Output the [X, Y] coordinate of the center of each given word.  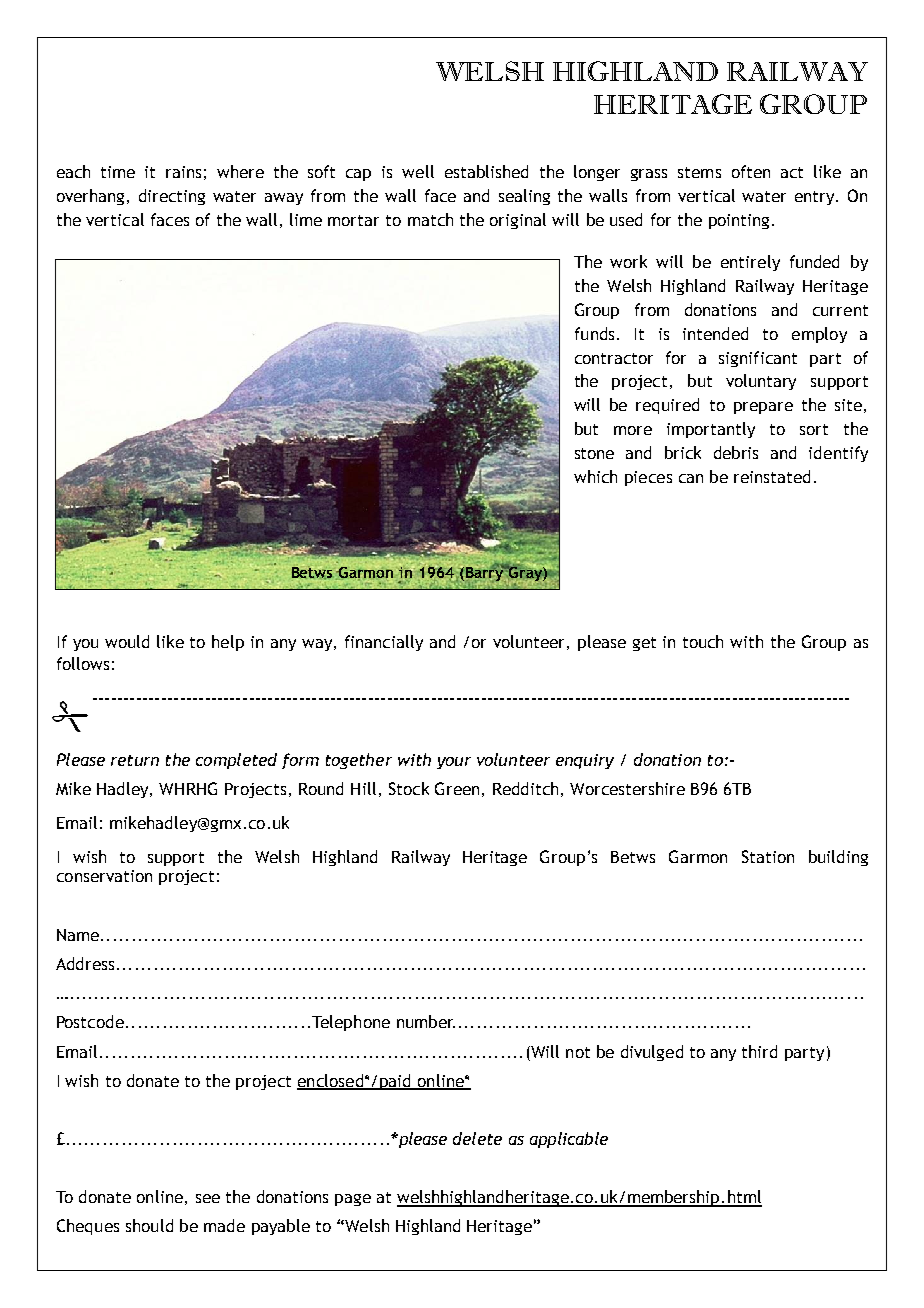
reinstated [772, 476]
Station [768, 856]
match [430, 219]
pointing [739, 221]
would [127, 641]
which [595, 476]
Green [457, 788]
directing [172, 197]
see [208, 1198]
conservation [104, 876]
